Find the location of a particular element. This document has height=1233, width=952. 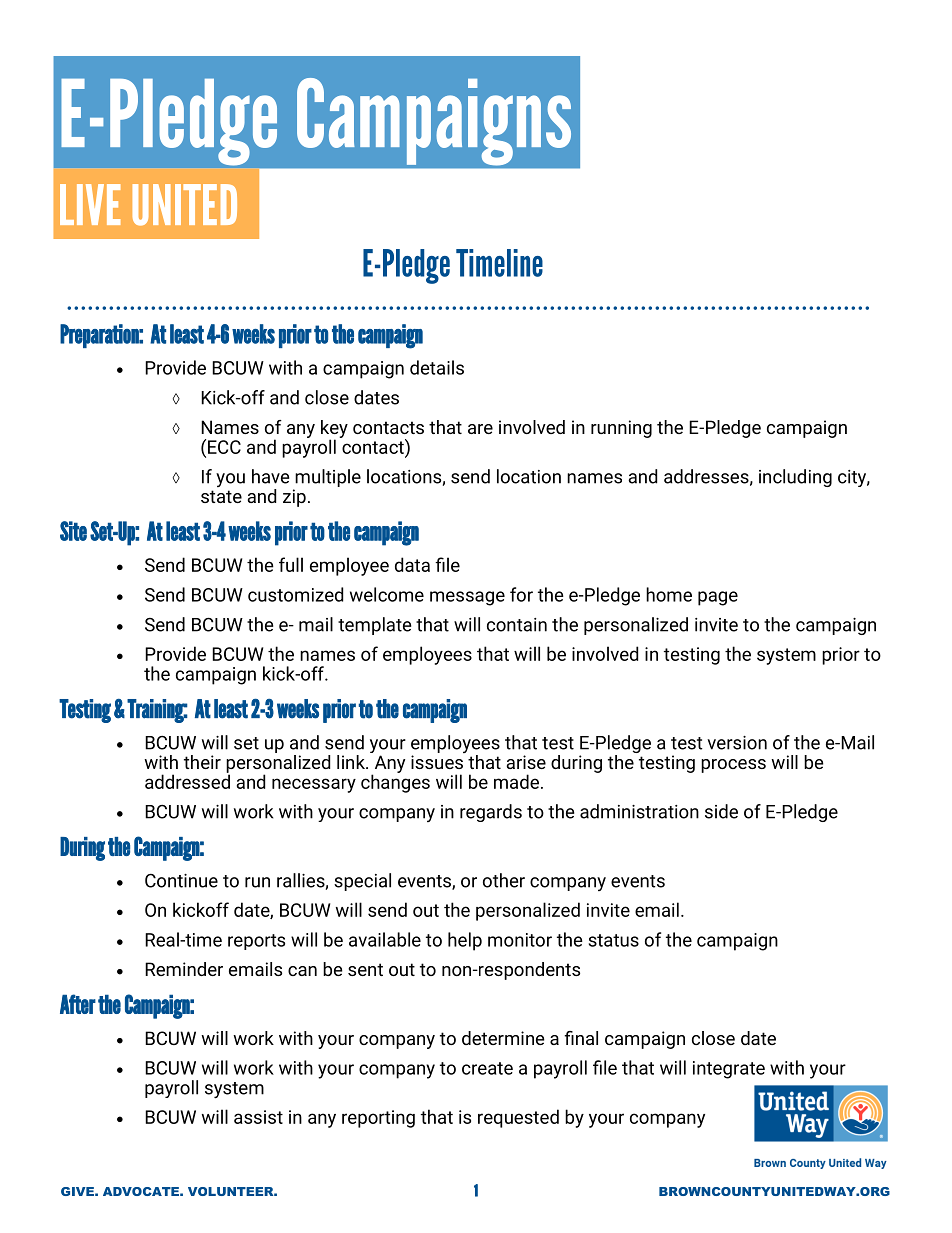

assist is located at coordinates (258, 1117).
